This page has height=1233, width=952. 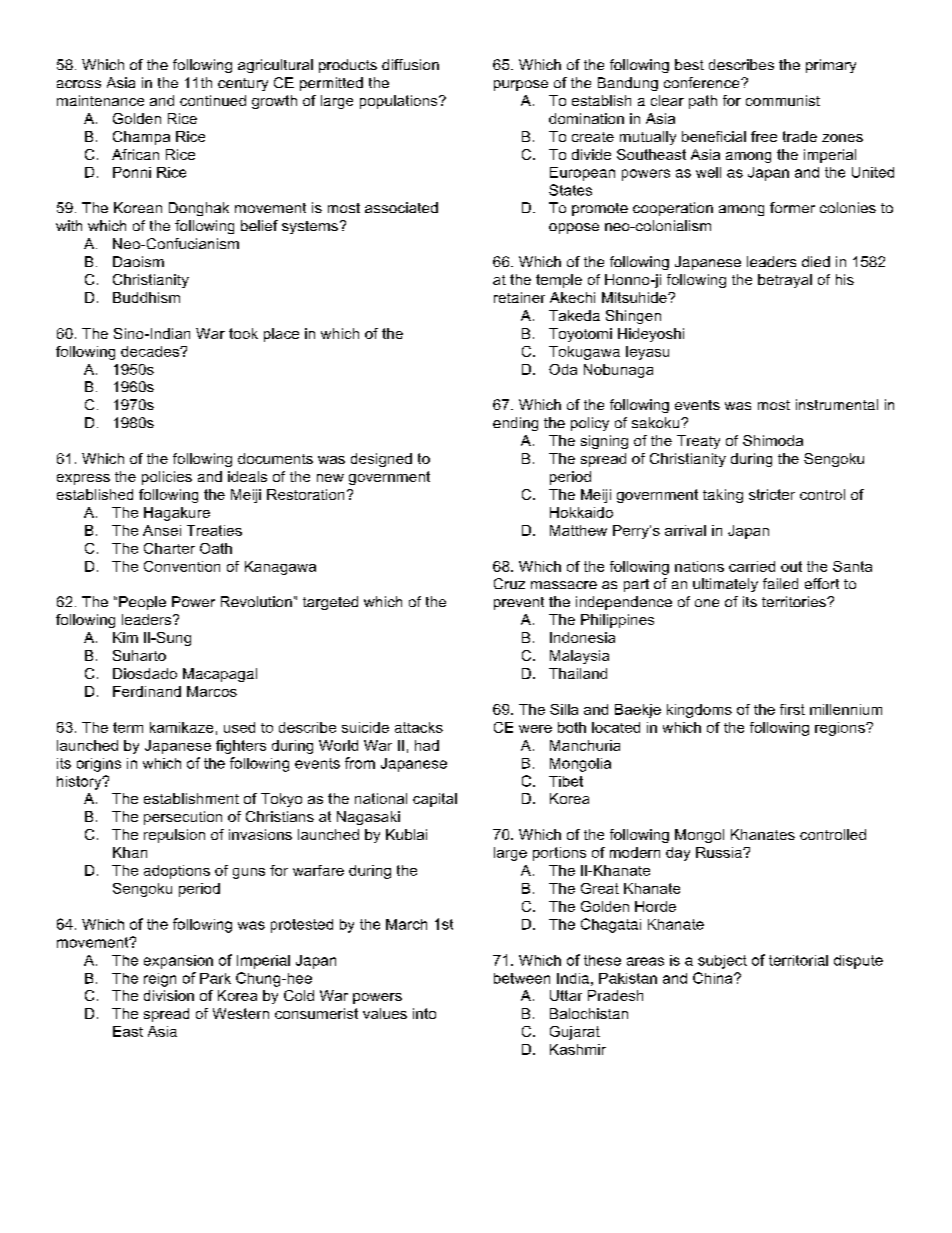 What do you see at coordinates (521, 85) in the page?
I see `purpose` at bounding box center [521, 85].
